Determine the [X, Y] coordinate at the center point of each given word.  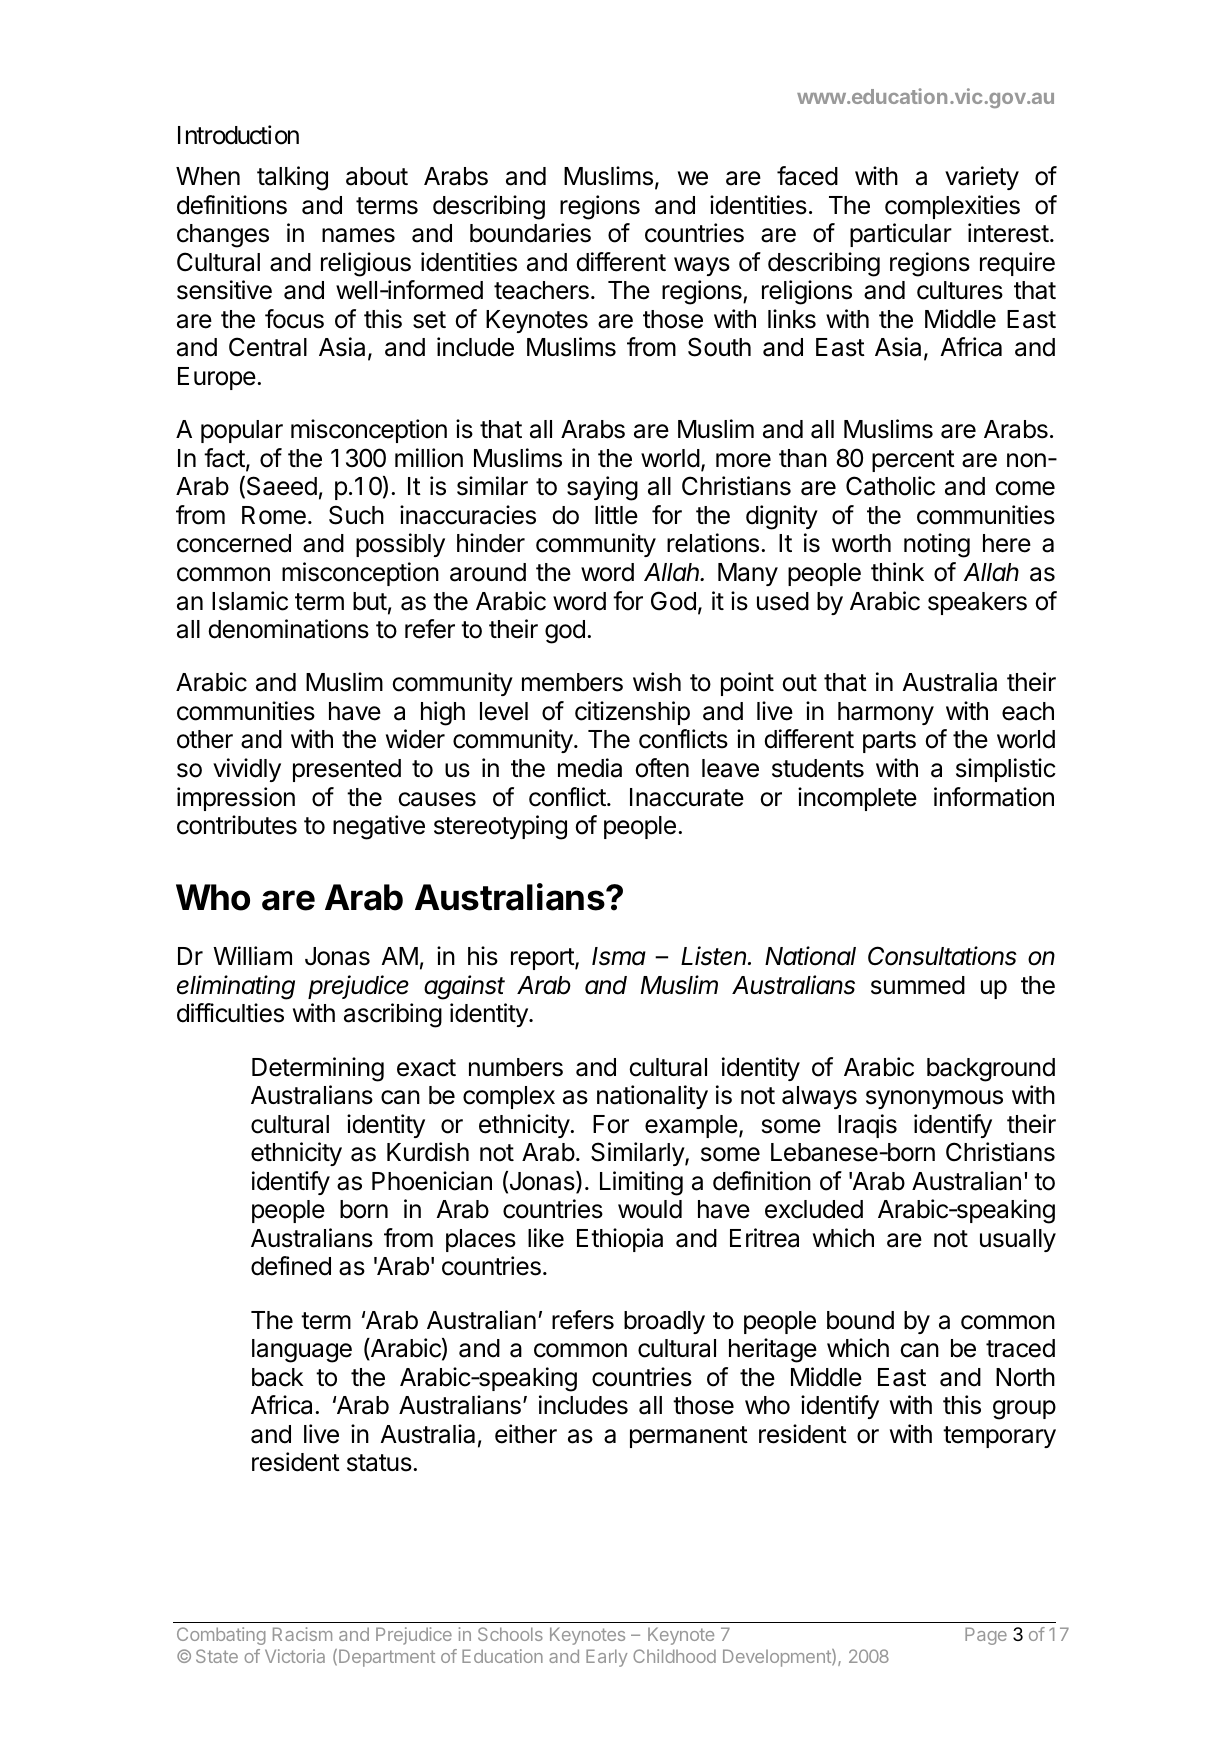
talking [292, 178]
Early [606, 1658]
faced [807, 176]
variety [982, 178]
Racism [302, 1634]
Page [986, 1636]
